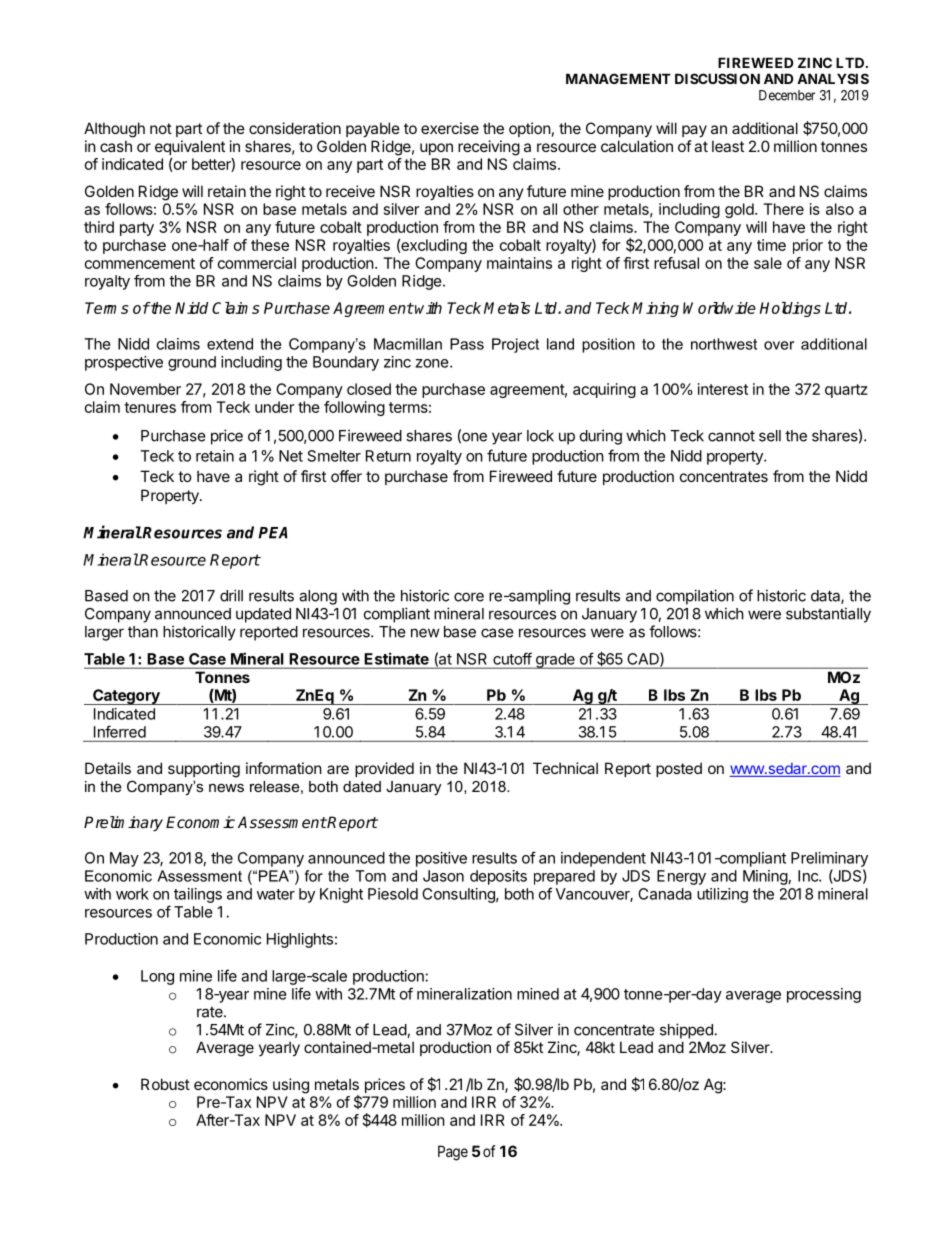  What do you see at coordinates (450, 128) in the screenshot?
I see `exercise` at bounding box center [450, 128].
